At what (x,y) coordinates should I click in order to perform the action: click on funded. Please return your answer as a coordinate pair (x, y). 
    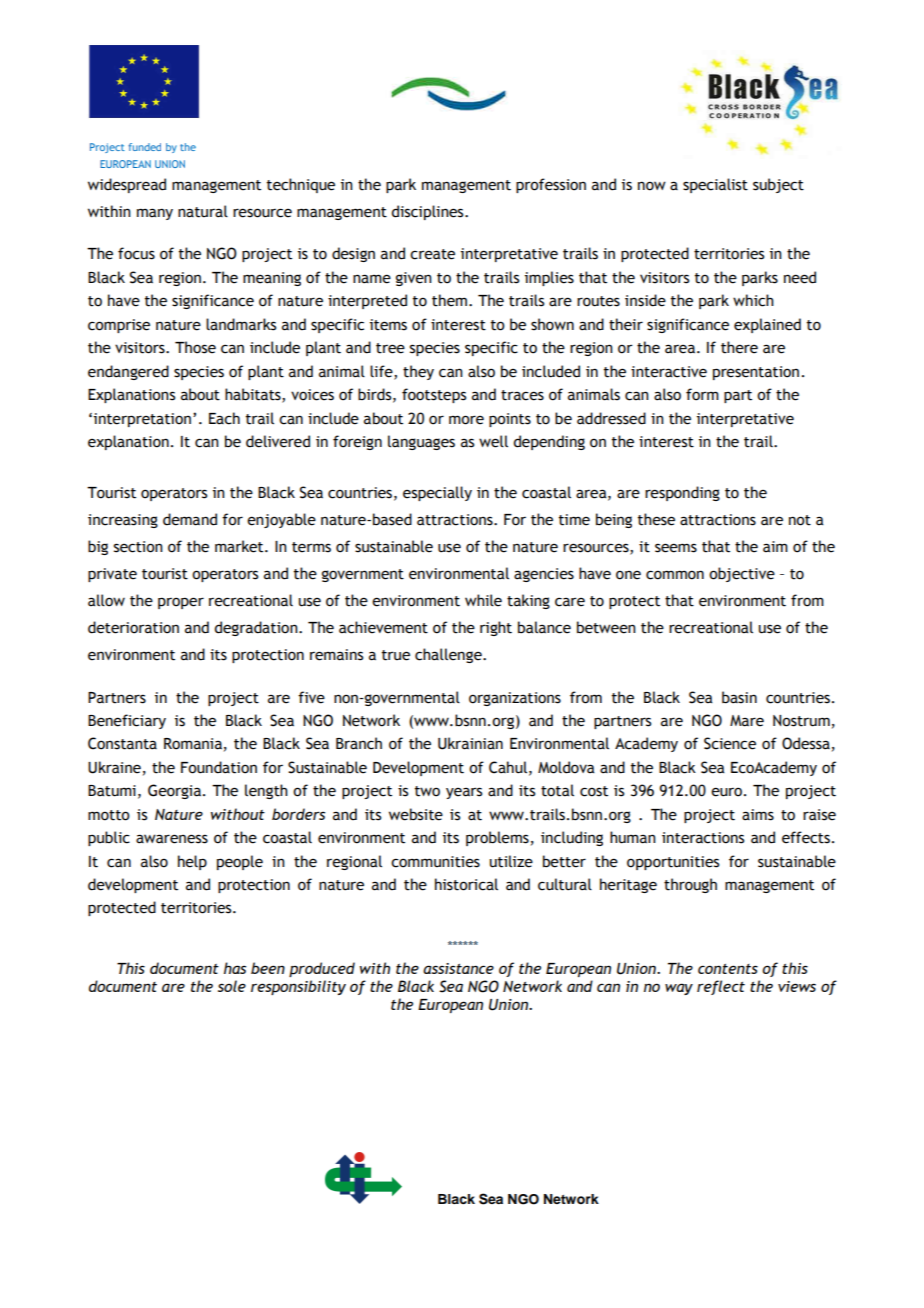
    Looking at the image, I should click on (144, 147).
